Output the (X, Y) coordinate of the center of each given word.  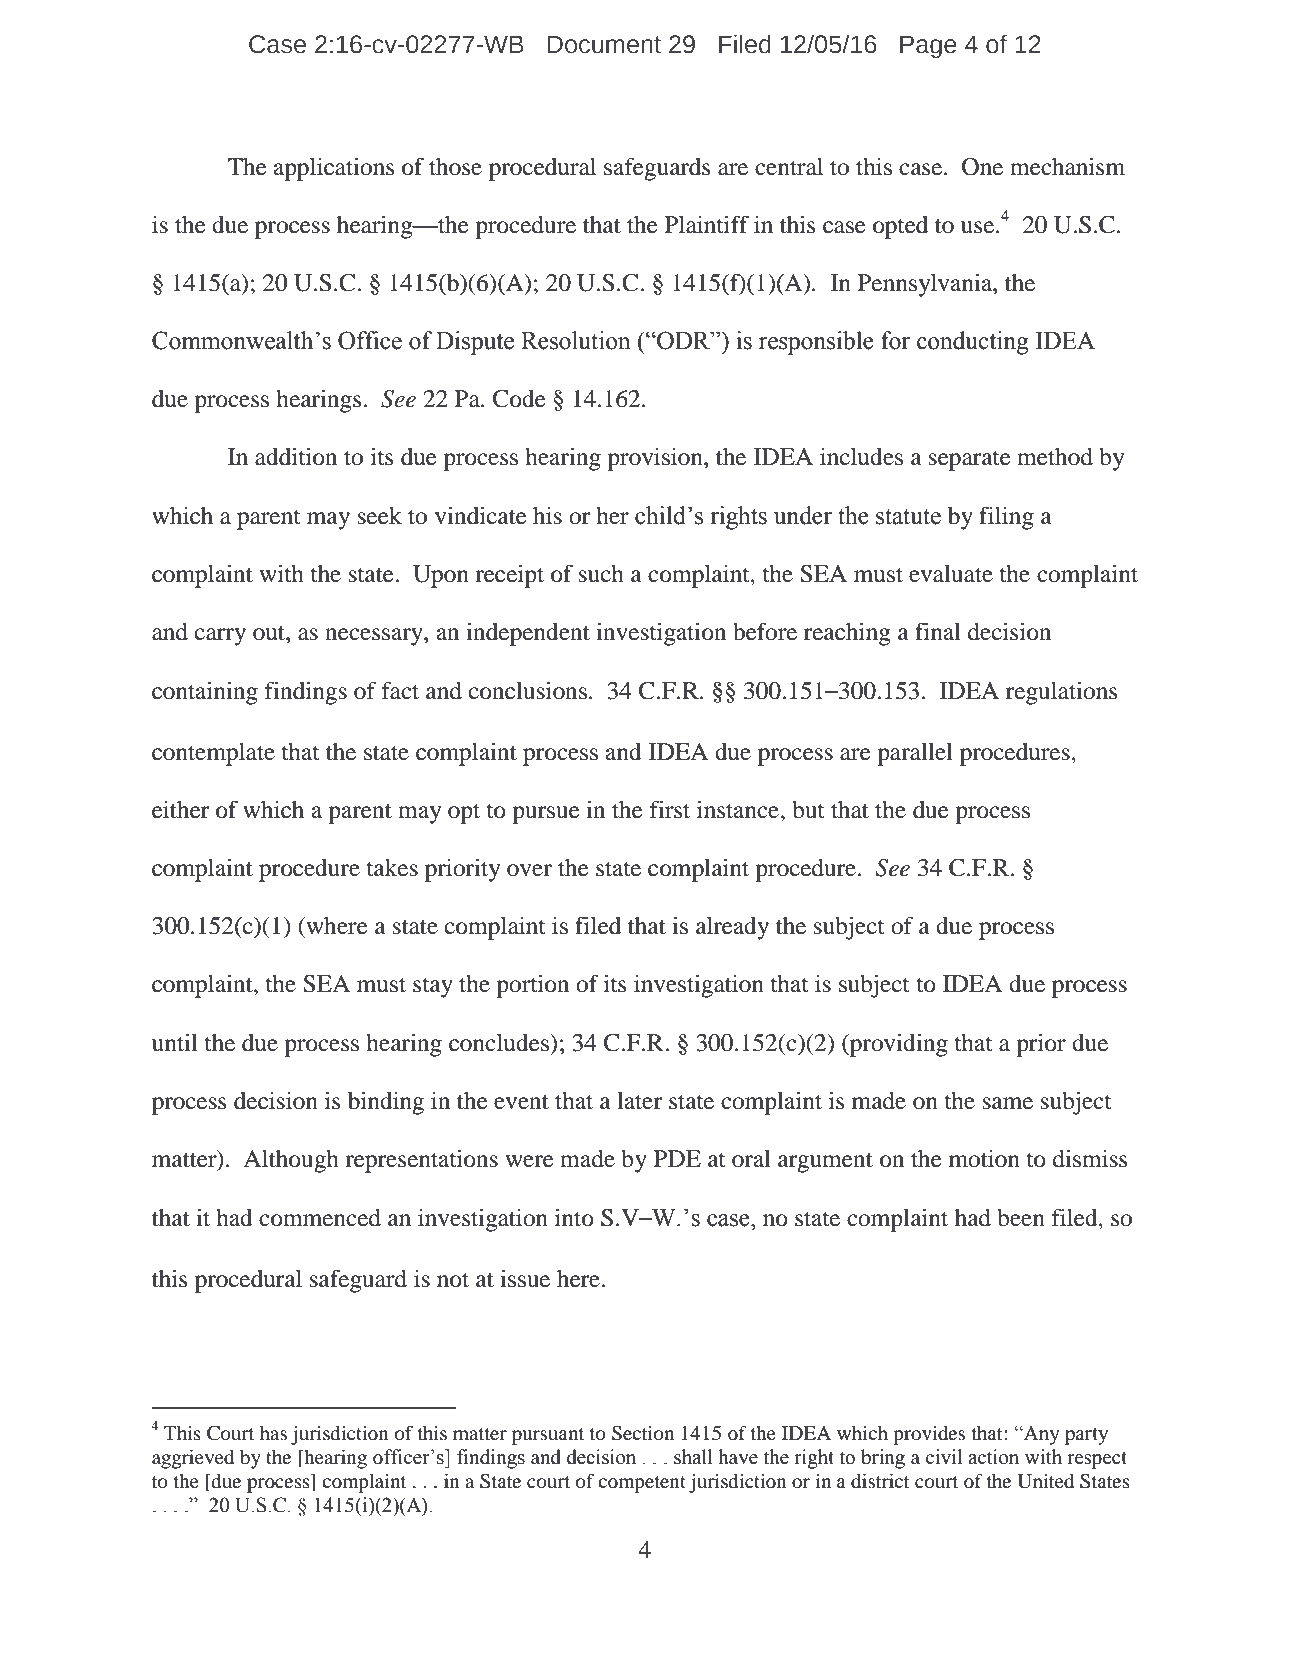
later (640, 1101)
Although (291, 1161)
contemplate (213, 754)
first (670, 809)
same (1008, 1103)
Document (604, 44)
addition (296, 456)
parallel (915, 754)
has (273, 1433)
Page (928, 46)
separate (970, 461)
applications (334, 169)
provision (656, 459)
